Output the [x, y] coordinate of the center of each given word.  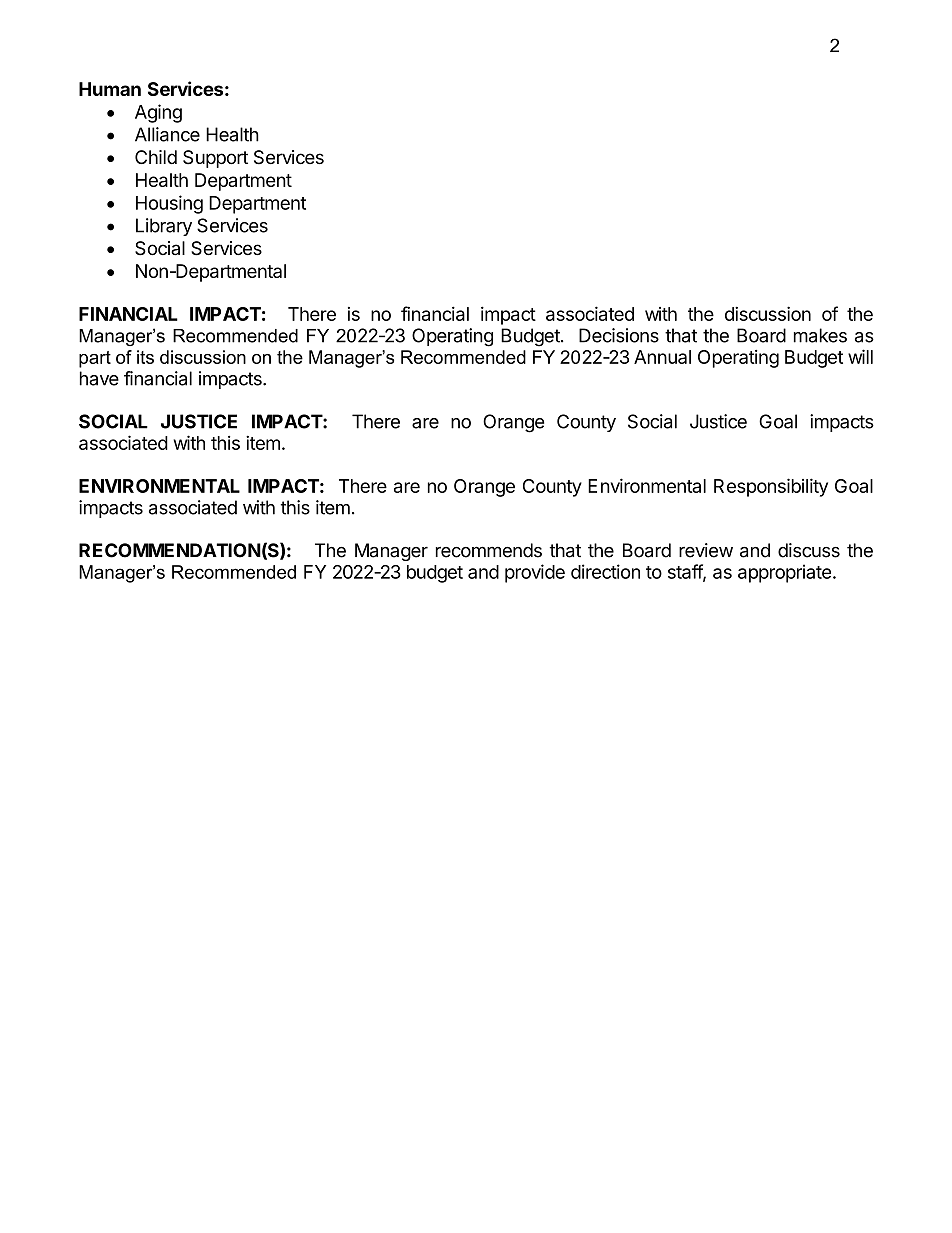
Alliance [167, 134]
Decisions [619, 335]
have [99, 378]
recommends [489, 550]
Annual [662, 357]
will [860, 356]
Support [215, 159]
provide [535, 573]
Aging [158, 113]
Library [164, 227]
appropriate [784, 573]
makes [820, 335]
